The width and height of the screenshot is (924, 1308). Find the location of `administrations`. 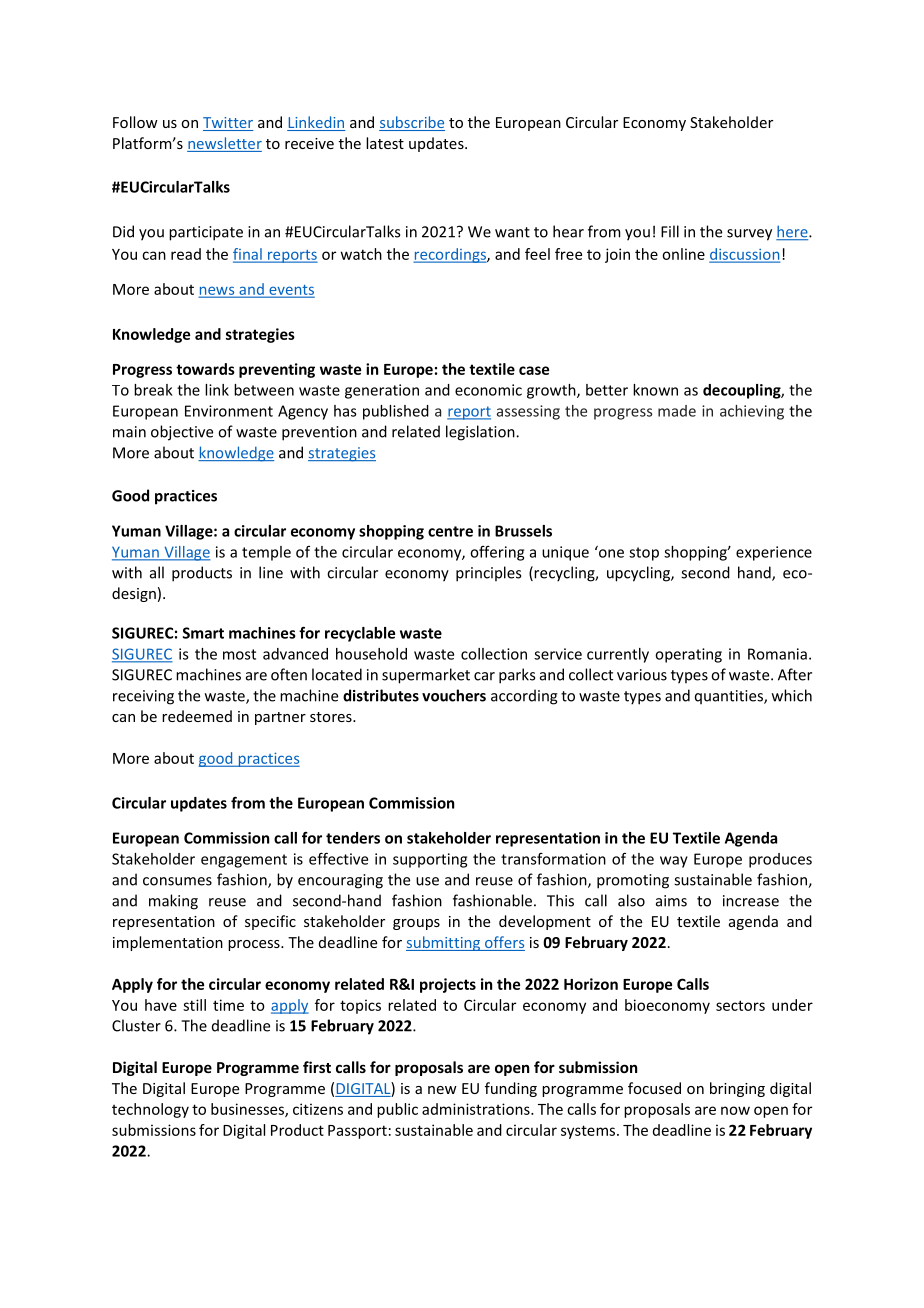

administrations is located at coordinates (477, 1109).
